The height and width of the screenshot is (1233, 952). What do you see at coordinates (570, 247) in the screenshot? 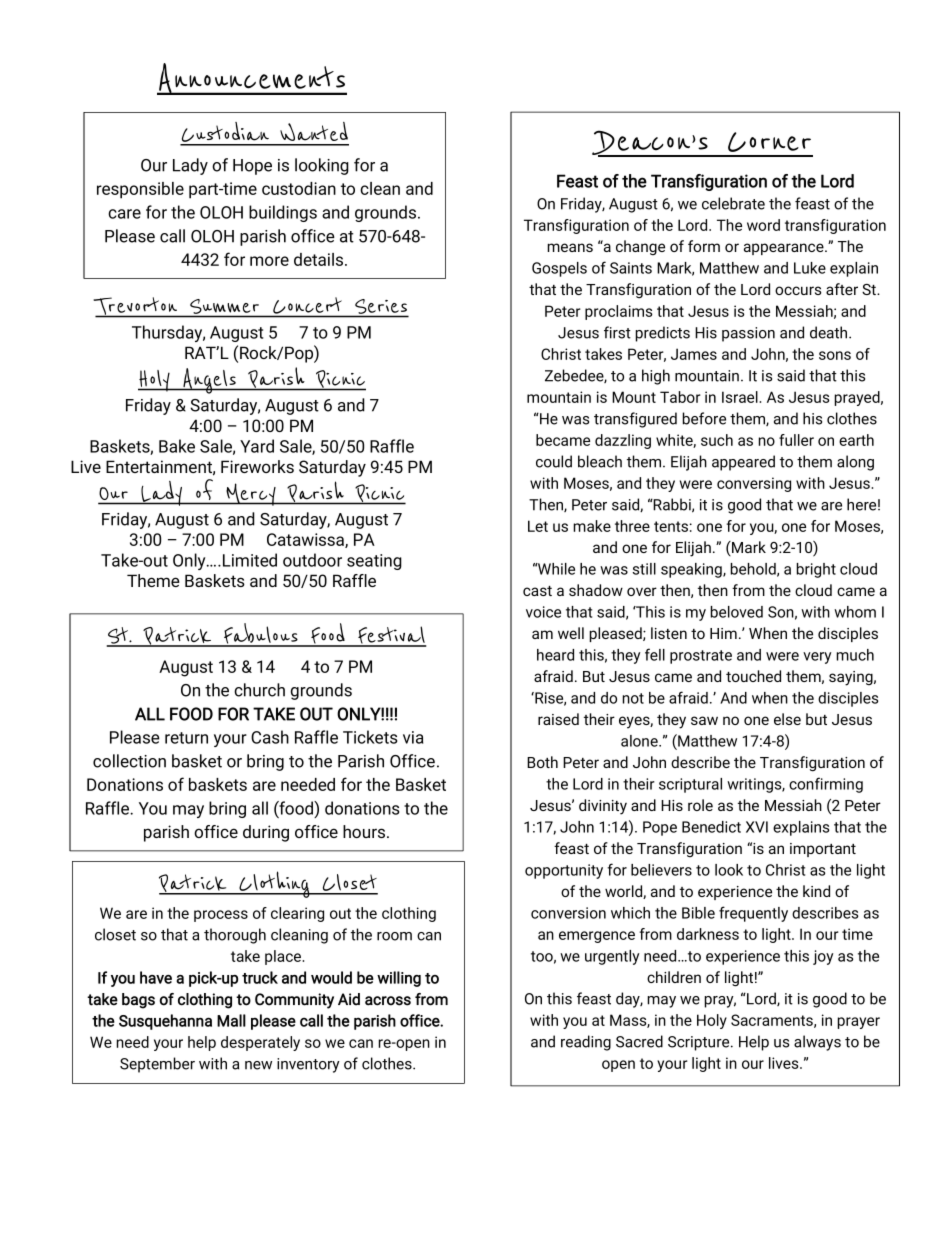
I see `means` at bounding box center [570, 247].
